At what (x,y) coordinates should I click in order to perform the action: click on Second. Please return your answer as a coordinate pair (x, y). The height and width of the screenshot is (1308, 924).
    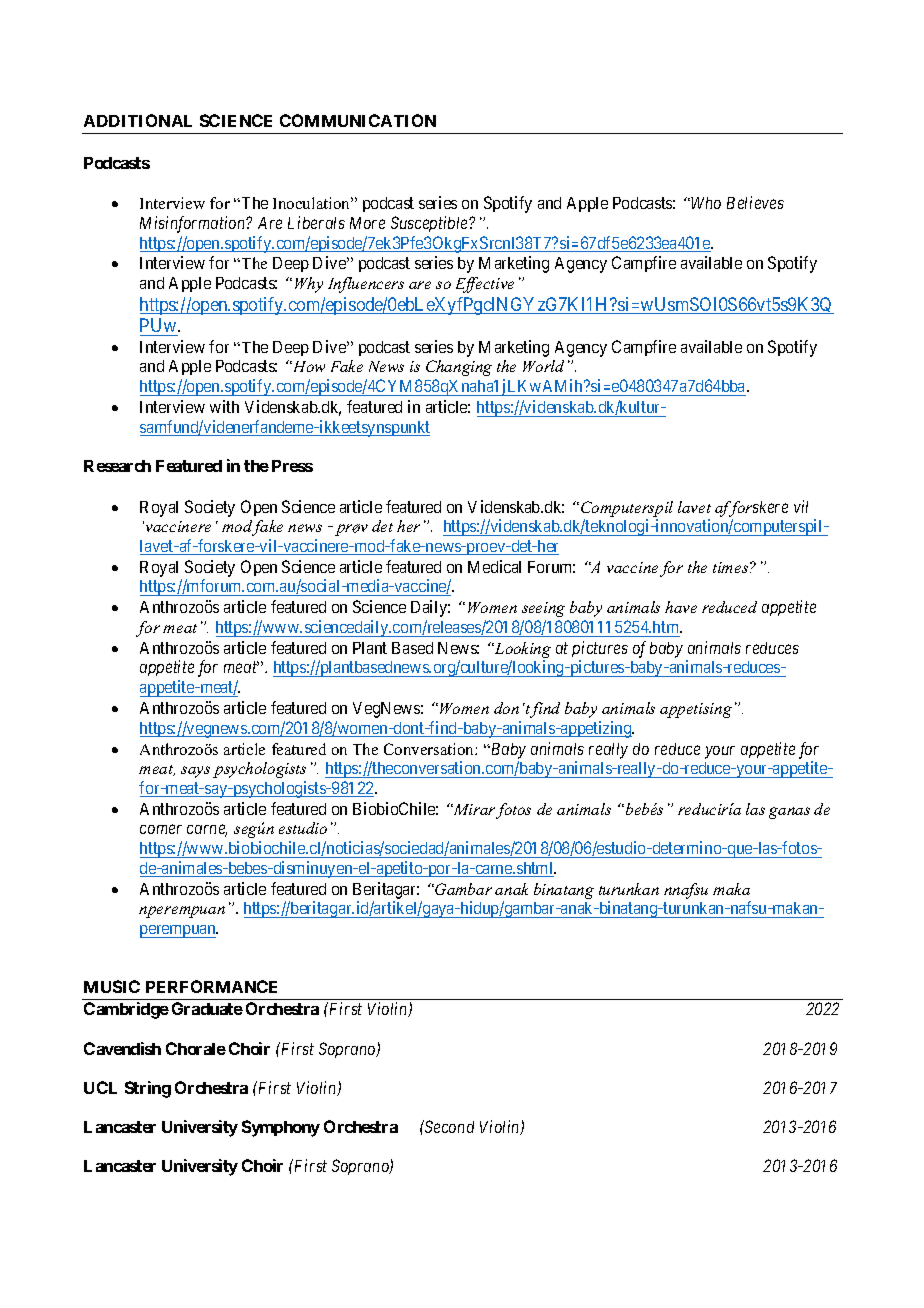
    Looking at the image, I should click on (448, 1126).
